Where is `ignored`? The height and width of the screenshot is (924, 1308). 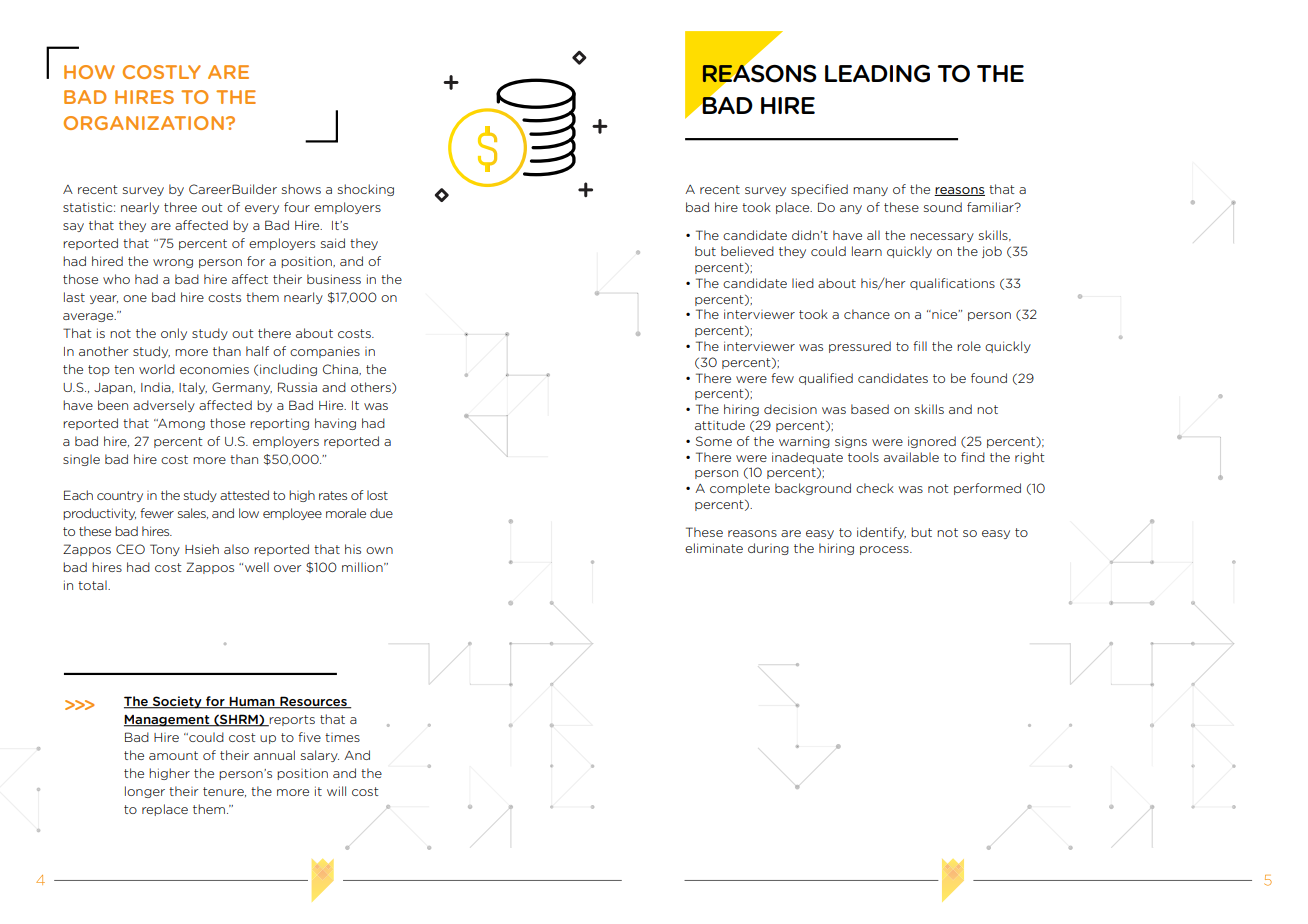 ignored is located at coordinates (932, 442).
